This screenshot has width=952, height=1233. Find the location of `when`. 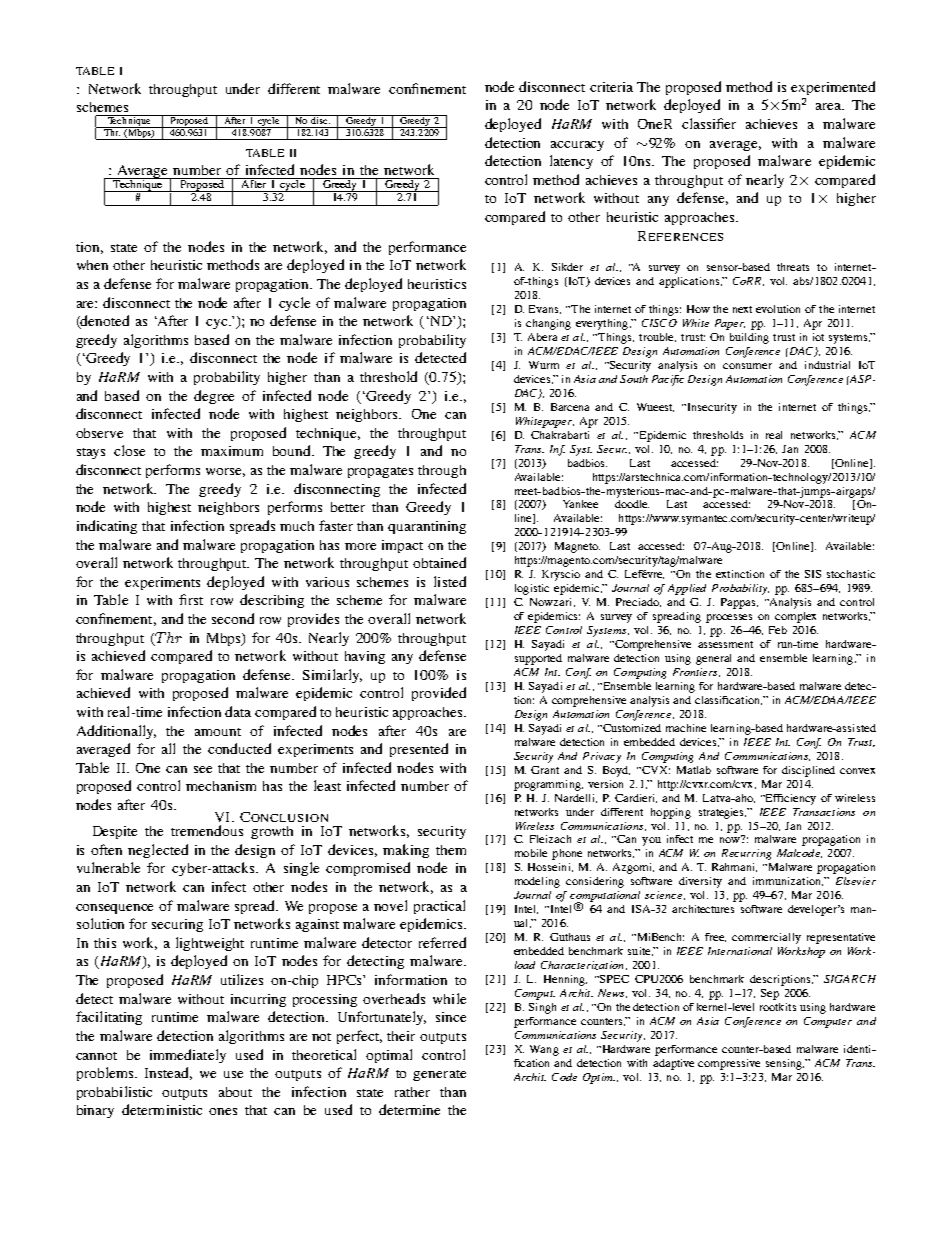

when is located at coordinates (92, 265).
